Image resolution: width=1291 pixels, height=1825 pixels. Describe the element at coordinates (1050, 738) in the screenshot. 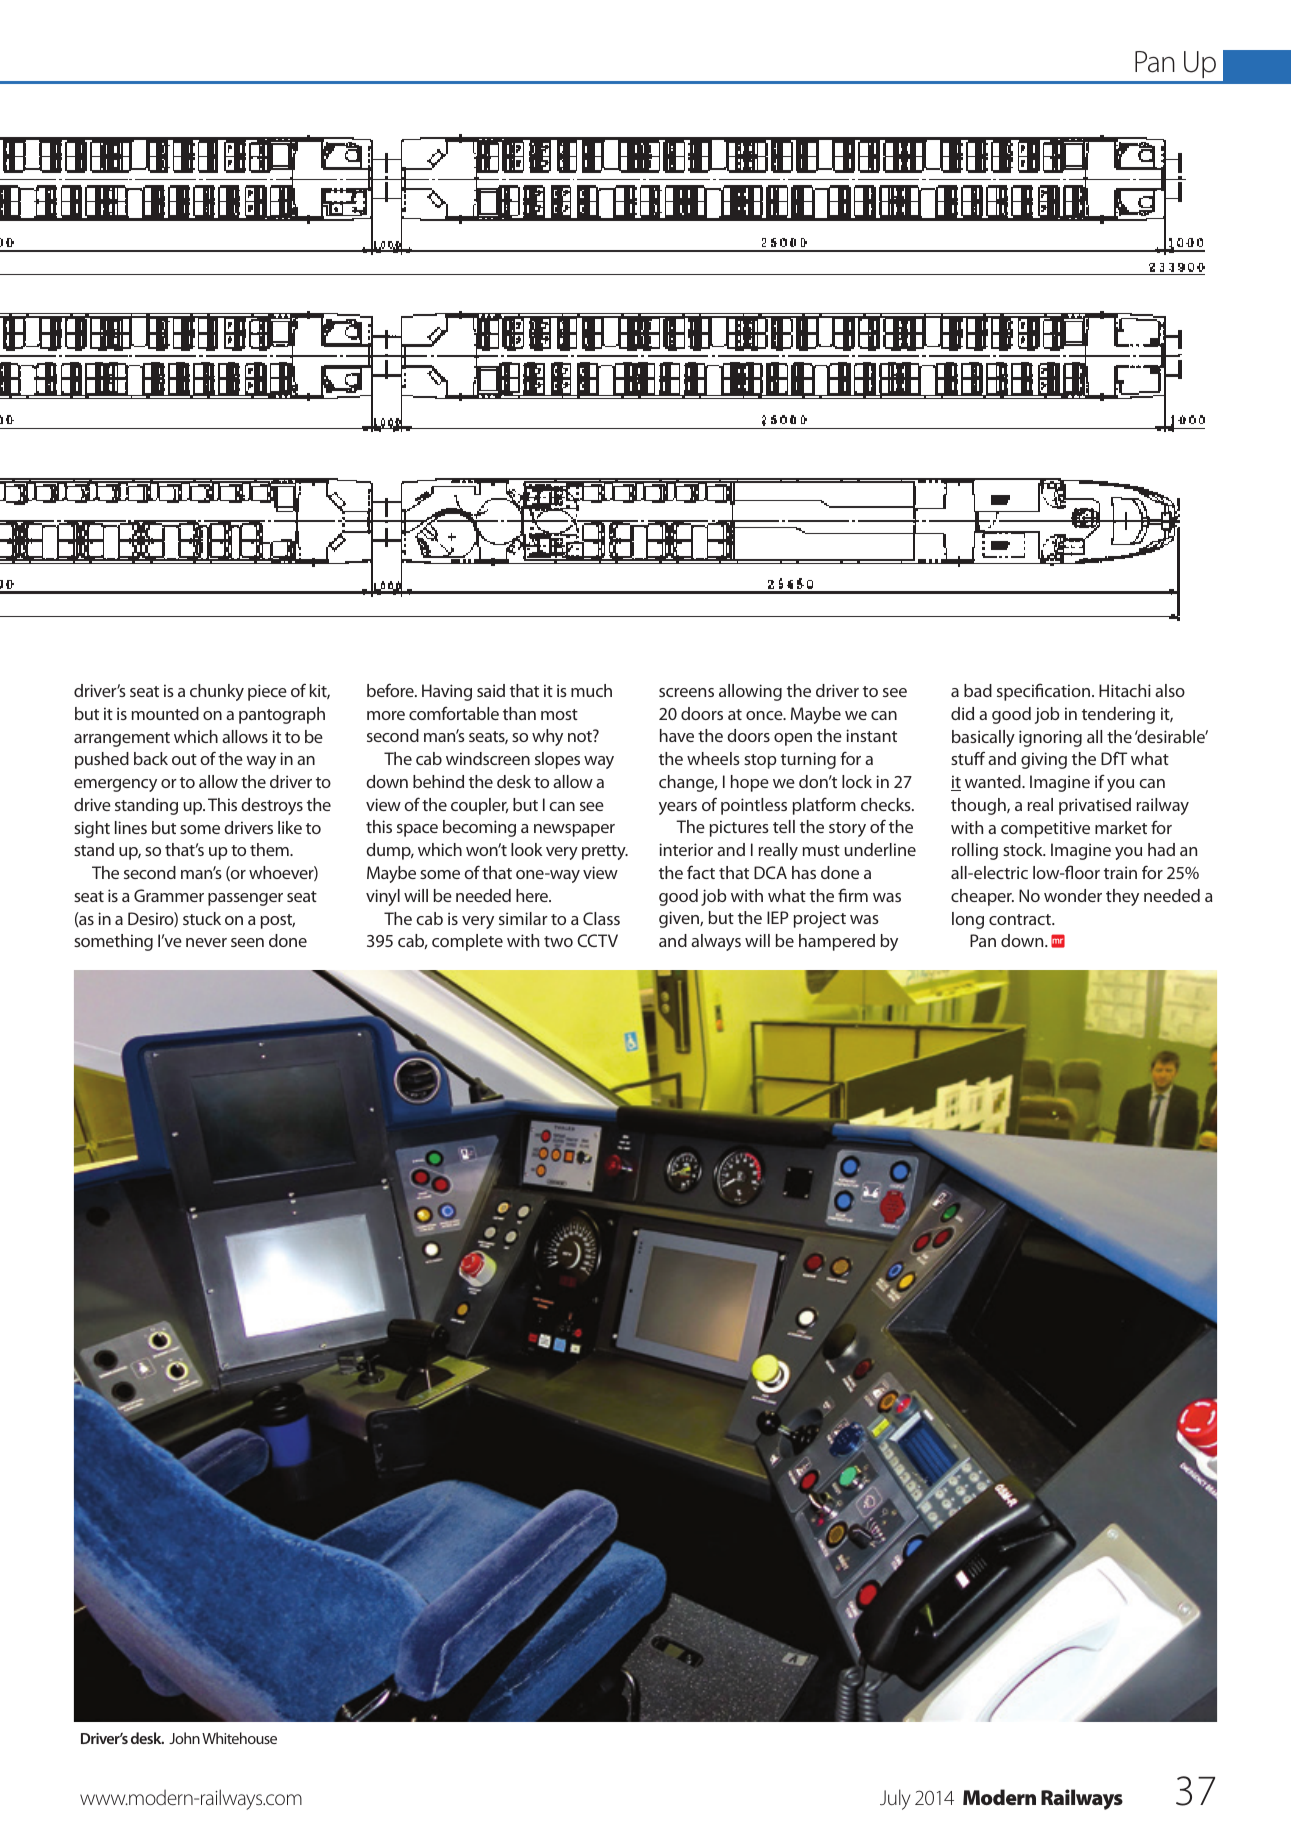

I see `ignoring` at that location.
